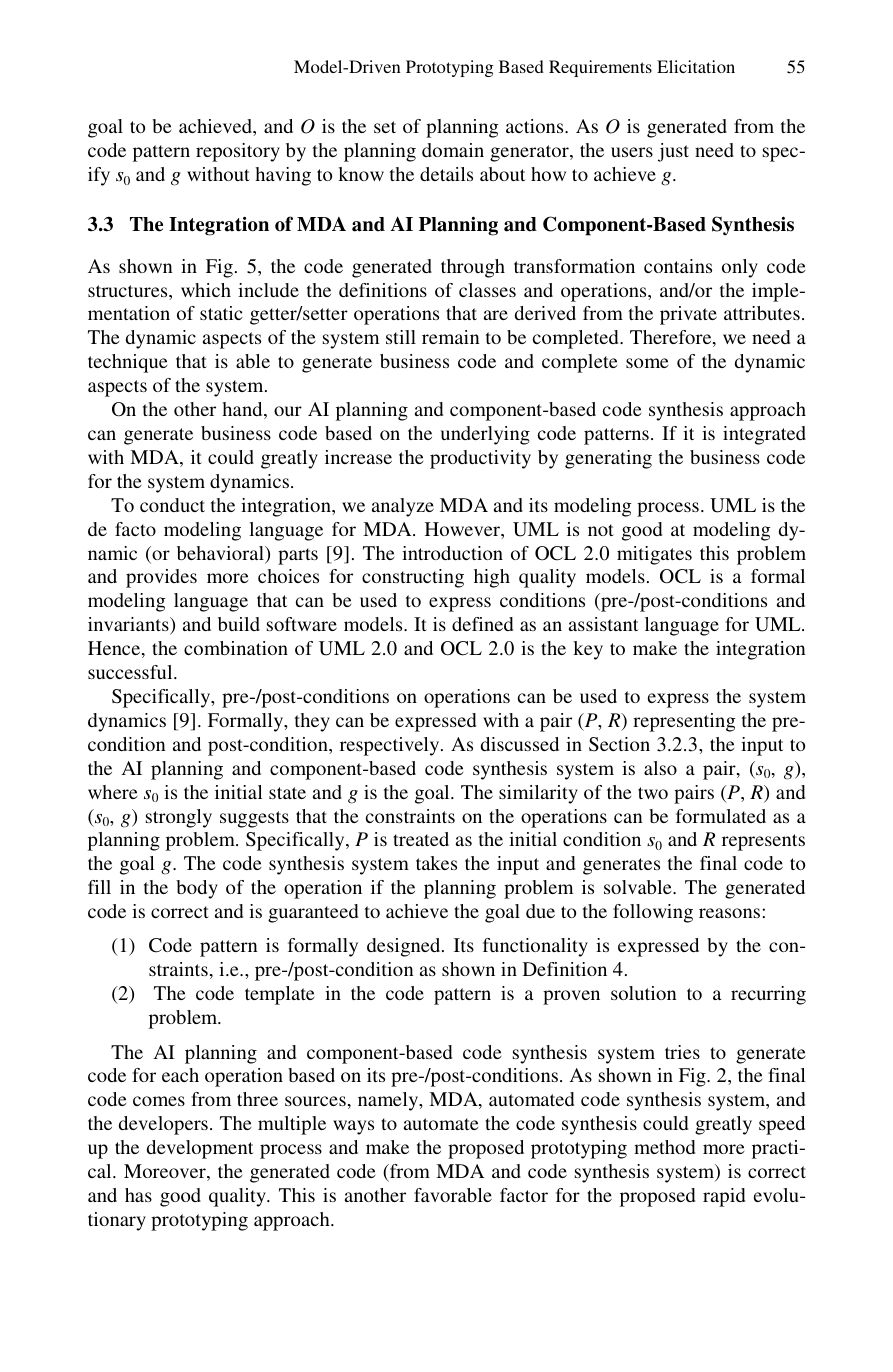 The width and height of the screenshot is (893, 1372). I want to click on domain, so click(453, 150).
